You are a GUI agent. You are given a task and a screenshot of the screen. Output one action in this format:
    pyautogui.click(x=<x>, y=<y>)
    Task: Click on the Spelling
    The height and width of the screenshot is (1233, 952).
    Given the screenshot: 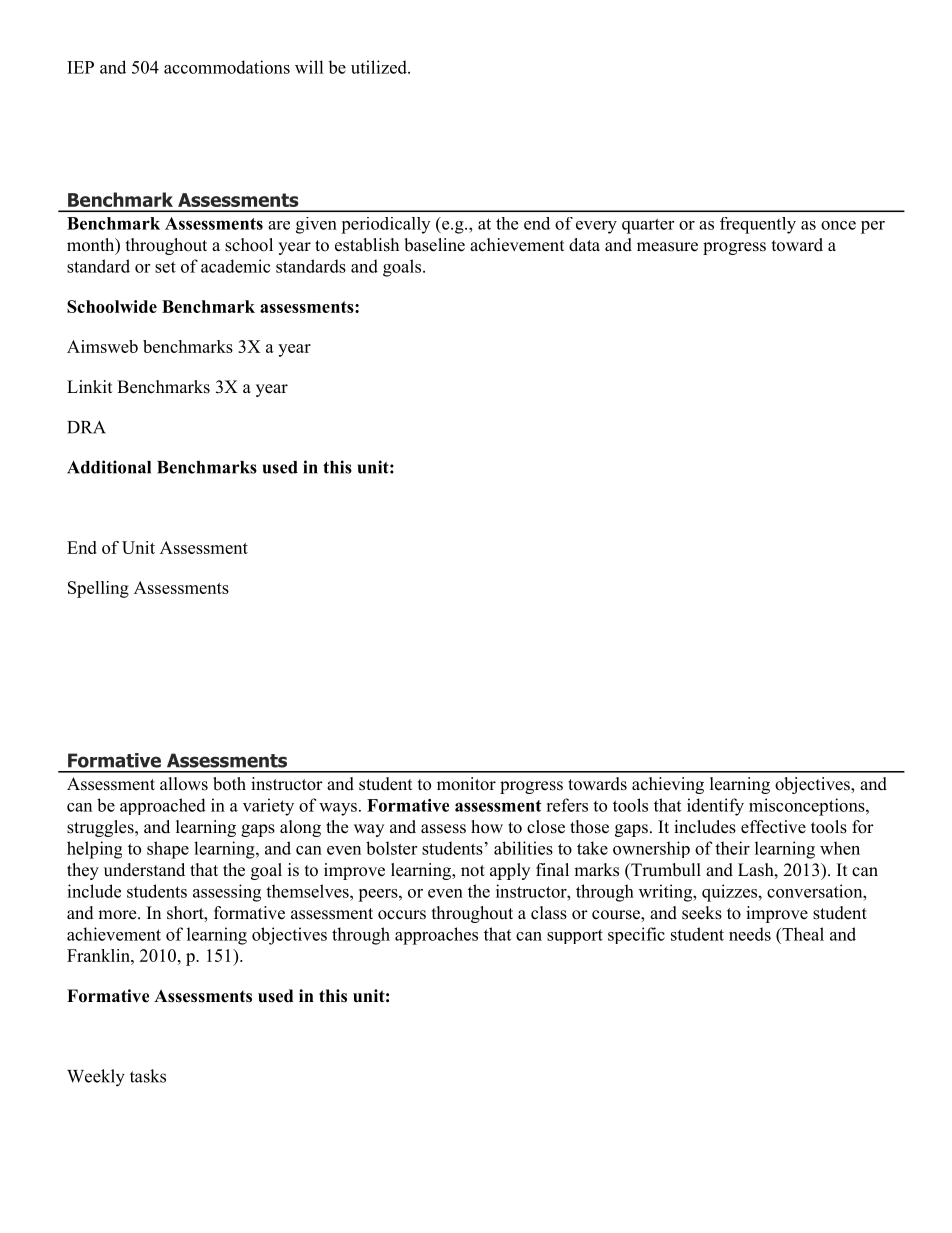 What is the action you would take?
    pyautogui.click(x=98, y=589)
